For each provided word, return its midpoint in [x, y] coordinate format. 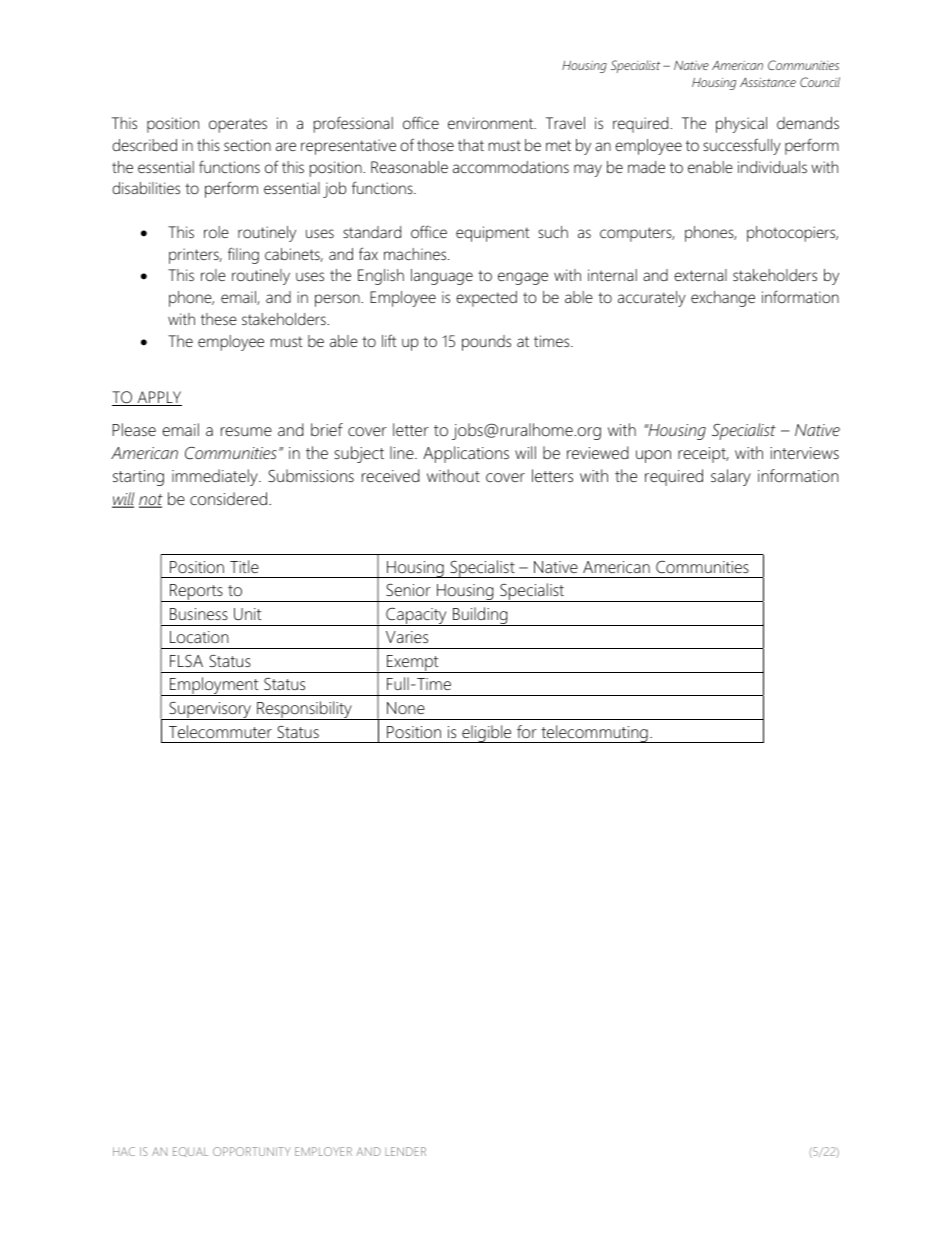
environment [492, 123]
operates [238, 125]
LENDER [405, 1151]
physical [741, 125]
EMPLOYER [323, 1151]
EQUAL [190, 1152]
